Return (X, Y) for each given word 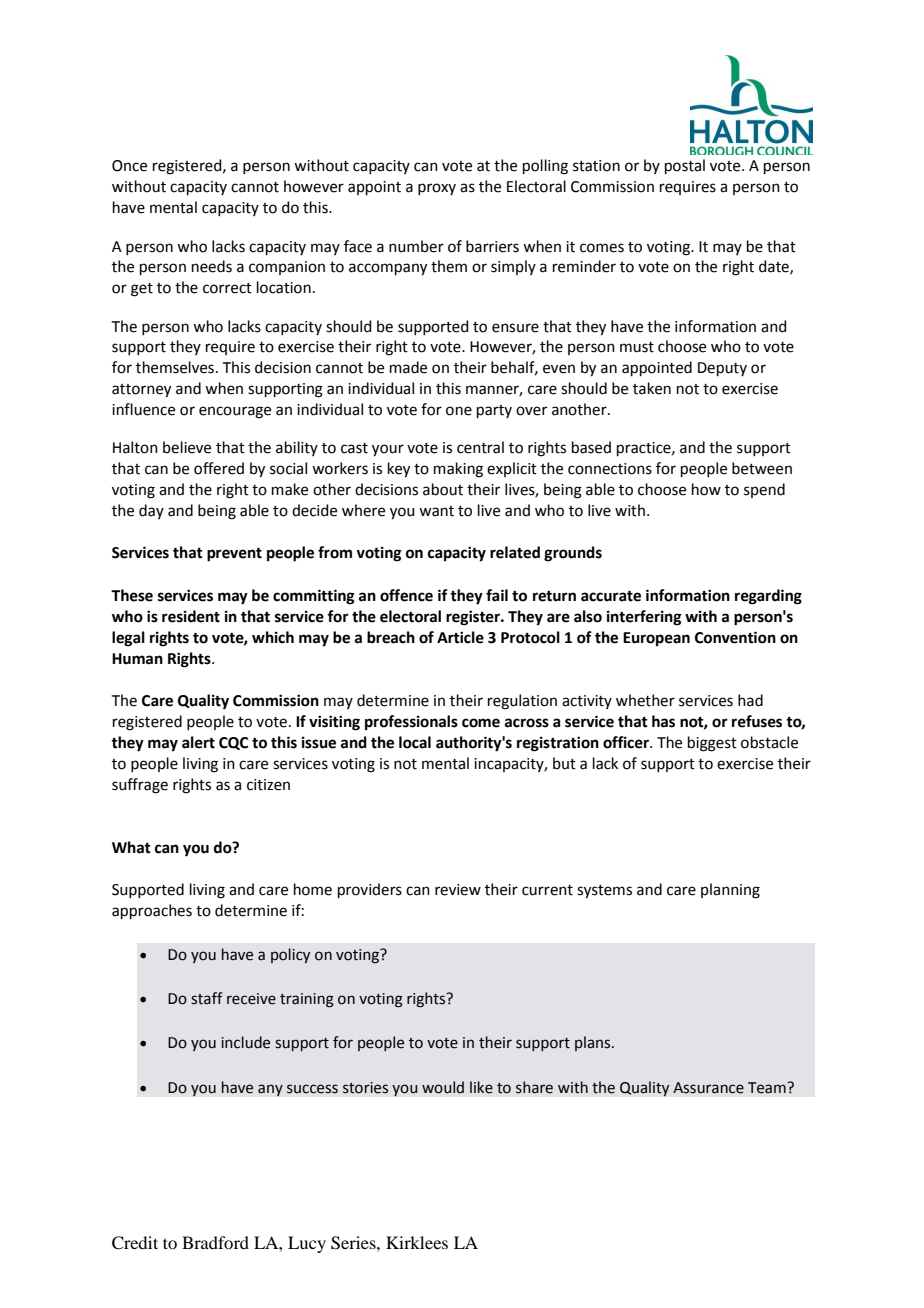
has (663, 721)
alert (198, 742)
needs (212, 266)
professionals (411, 723)
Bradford (215, 1242)
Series (354, 1243)
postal (685, 166)
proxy (437, 189)
